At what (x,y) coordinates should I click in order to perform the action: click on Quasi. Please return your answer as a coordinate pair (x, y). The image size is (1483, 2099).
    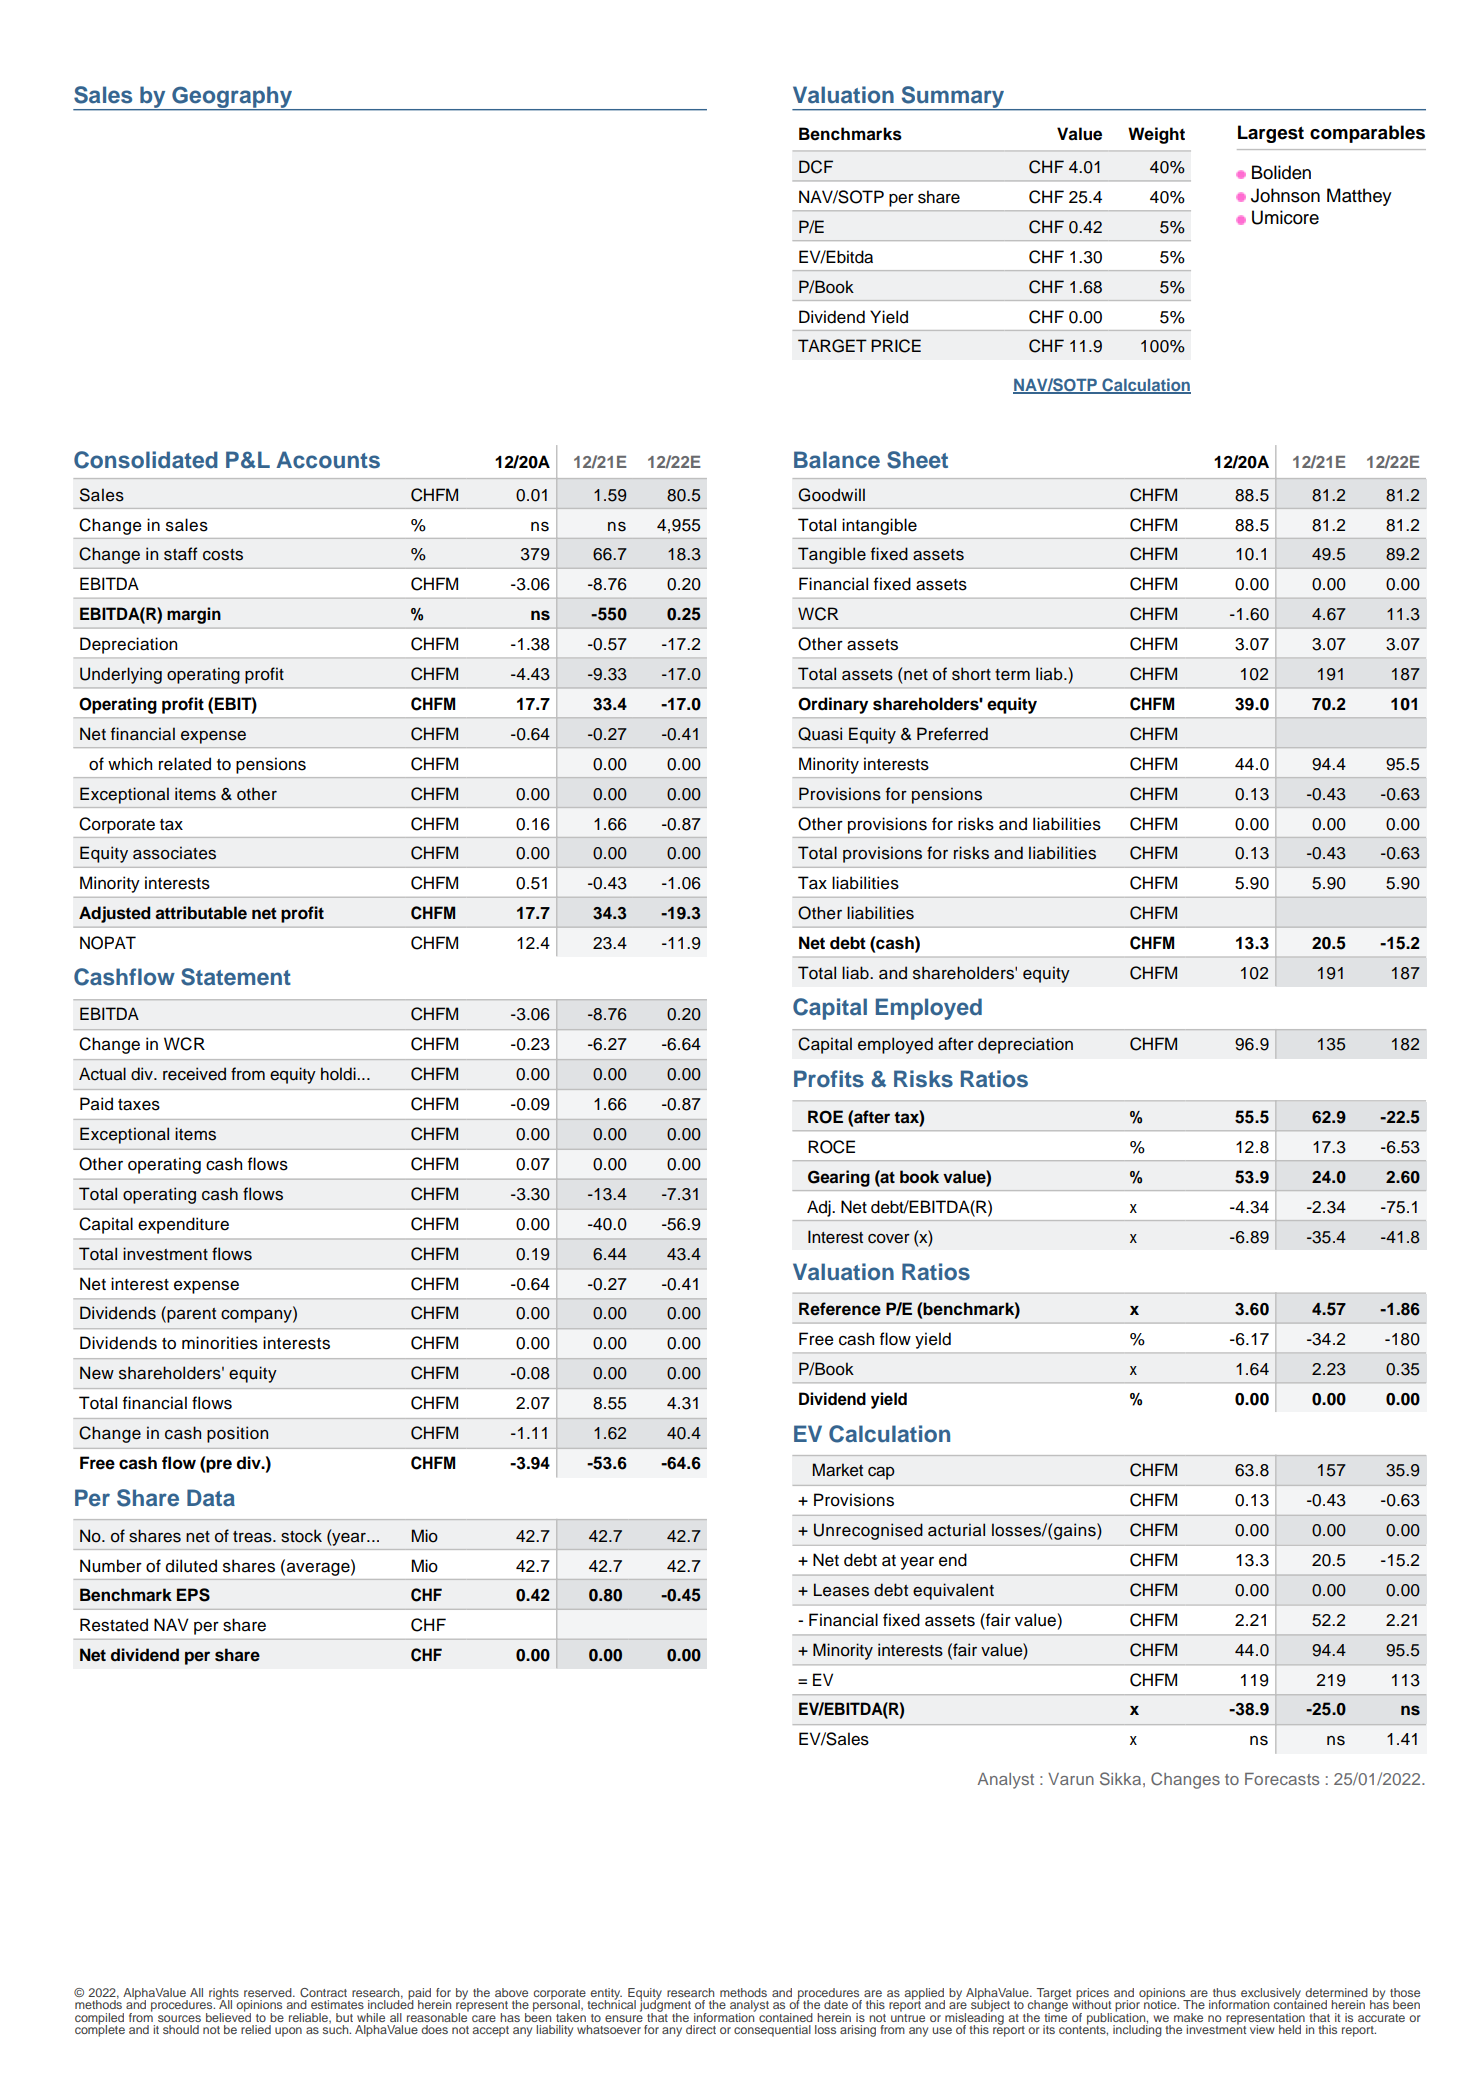
    Looking at the image, I should click on (820, 734).
